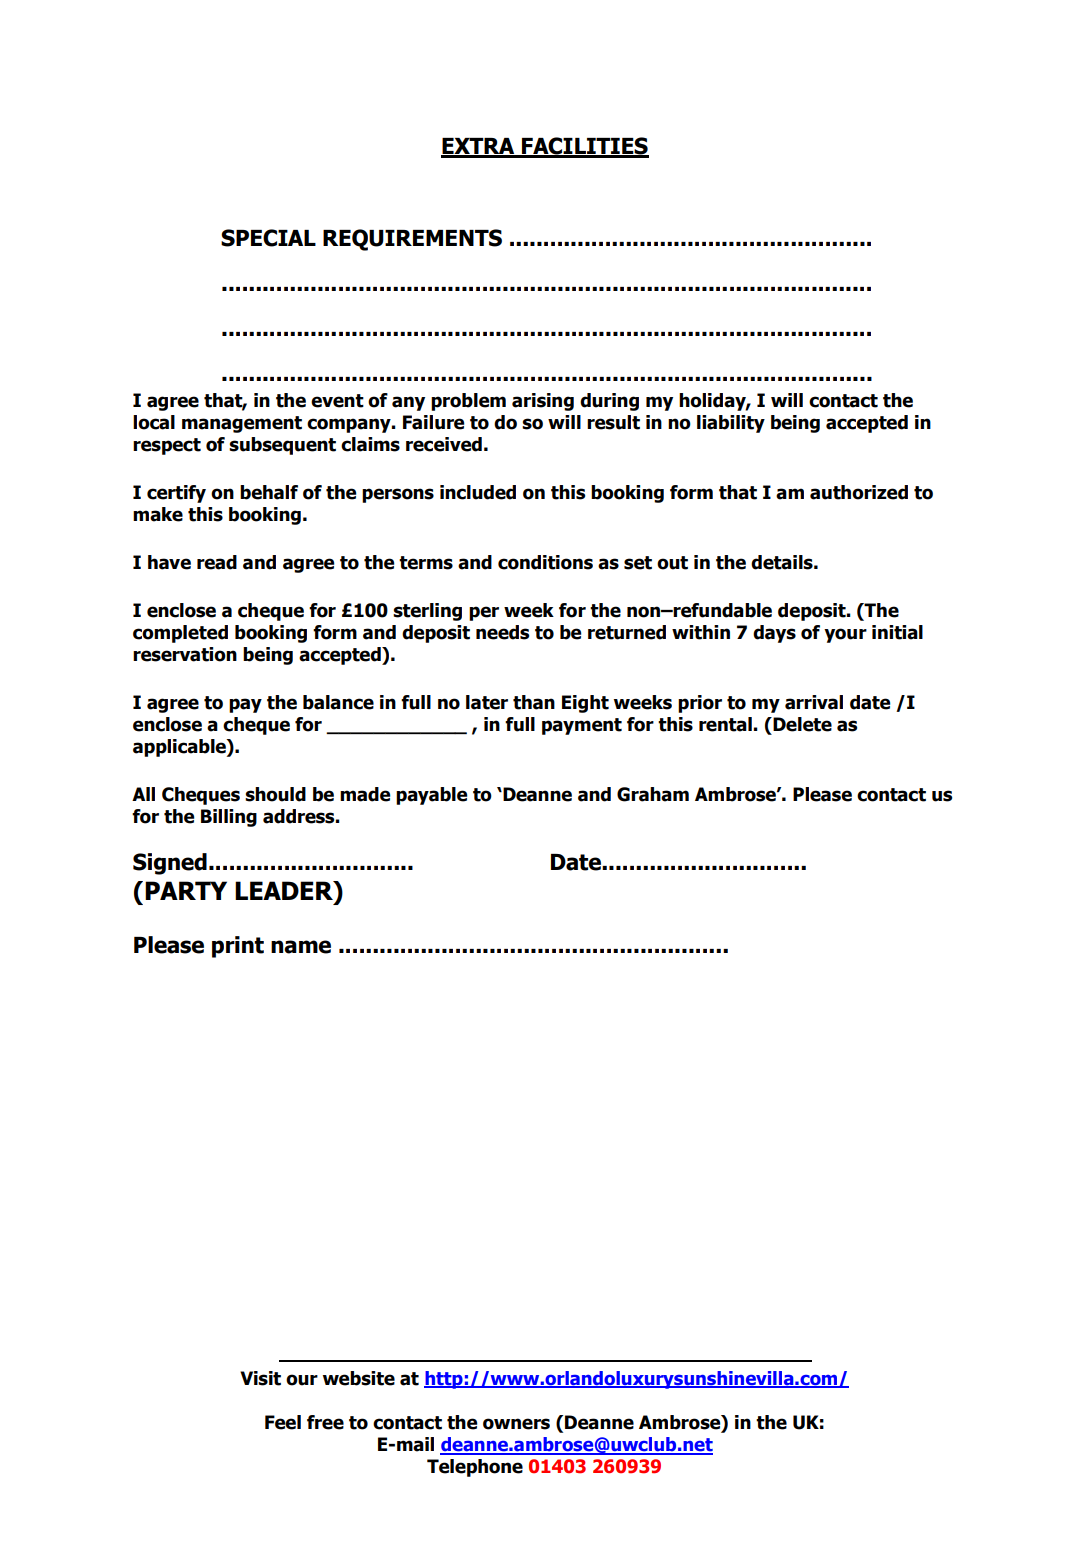 This screenshot has height=1542, width=1090. I want to click on SPECIAL, so click(268, 238).
